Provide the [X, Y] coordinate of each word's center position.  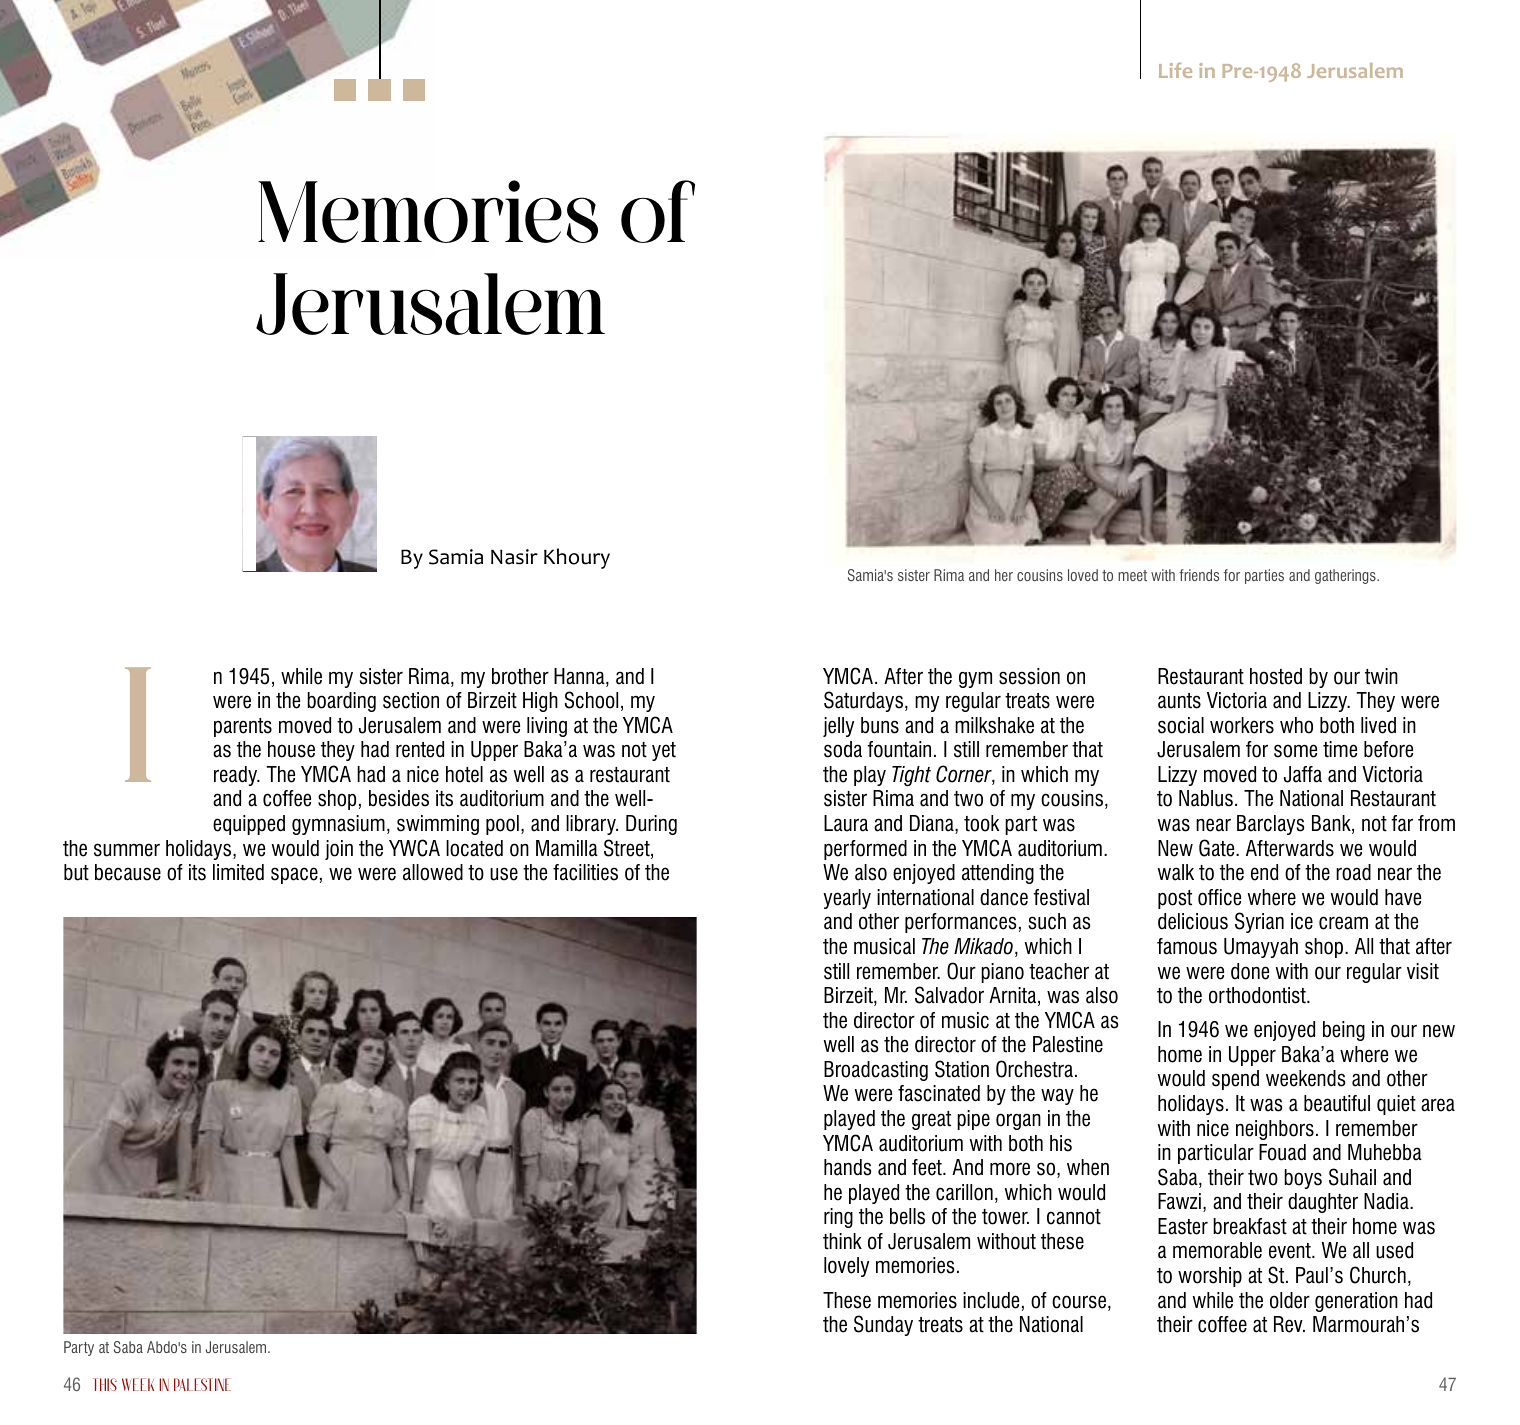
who [1296, 725]
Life [1175, 70]
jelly [838, 727]
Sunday [883, 1325]
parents [243, 727]
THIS [105, 1384]
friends [1199, 575]
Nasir [514, 557]
